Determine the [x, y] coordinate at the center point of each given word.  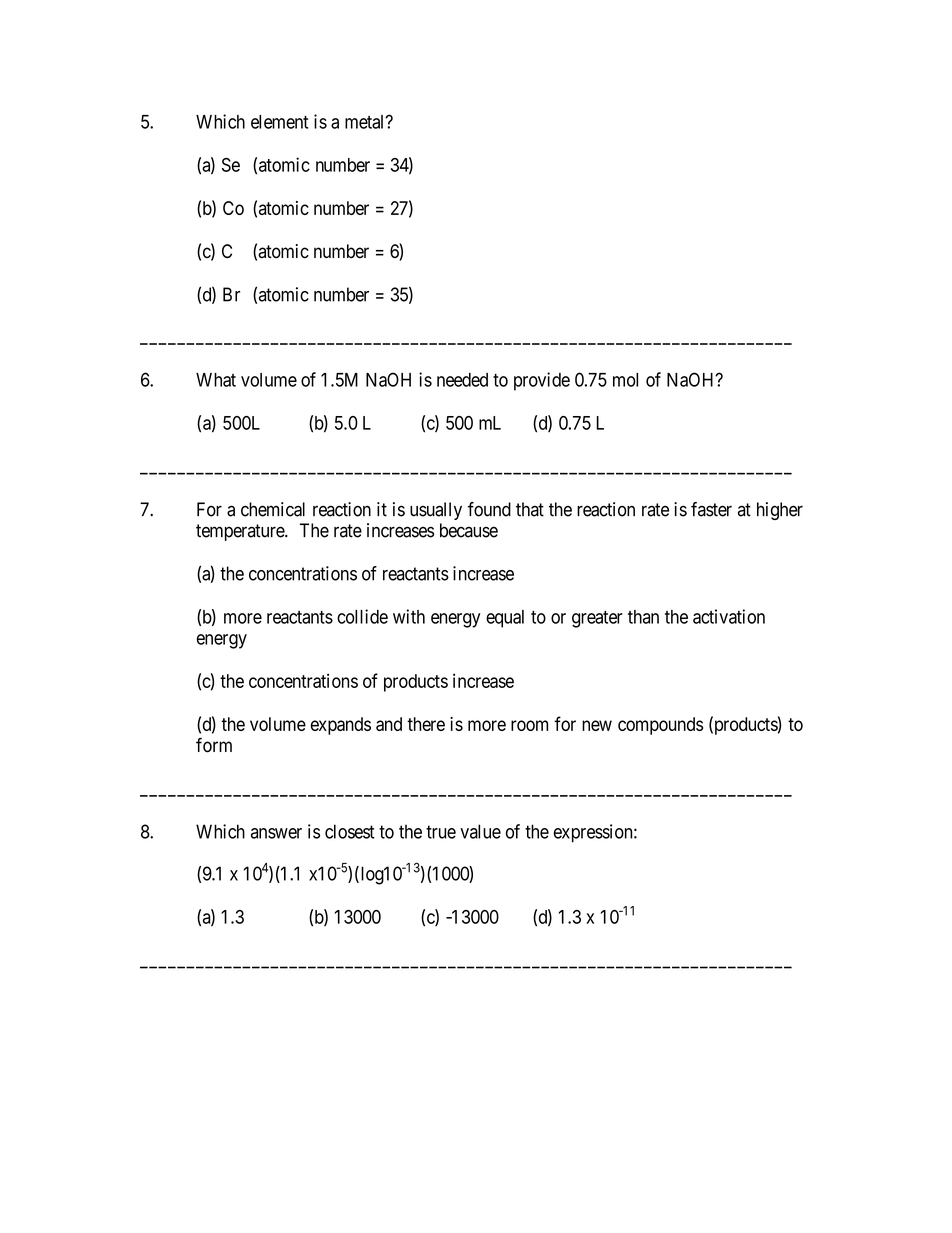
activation [729, 616]
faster [711, 509]
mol [625, 380]
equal [505, 619]
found [489, 509]
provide [542, 381]
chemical [273, 509]
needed [462, 380]
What [216, 380]
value [480, 831]
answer [276, 833]
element [280, 122]
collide [362, 616]
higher [780, 511]
